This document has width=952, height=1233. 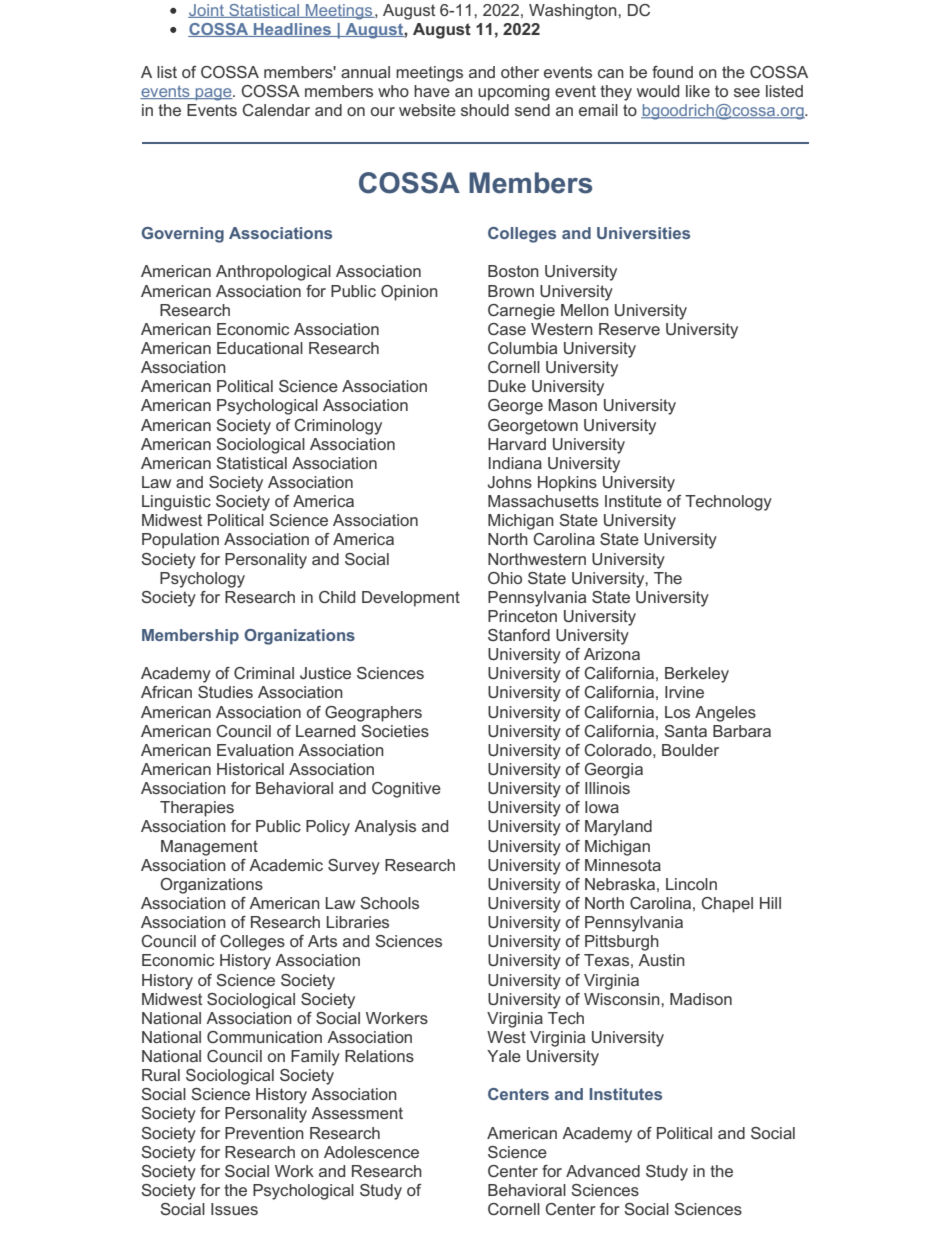 What do you see at coordinates (691, 884) in the document?
I see `Lincoln` at bounding box center [691, 884].
